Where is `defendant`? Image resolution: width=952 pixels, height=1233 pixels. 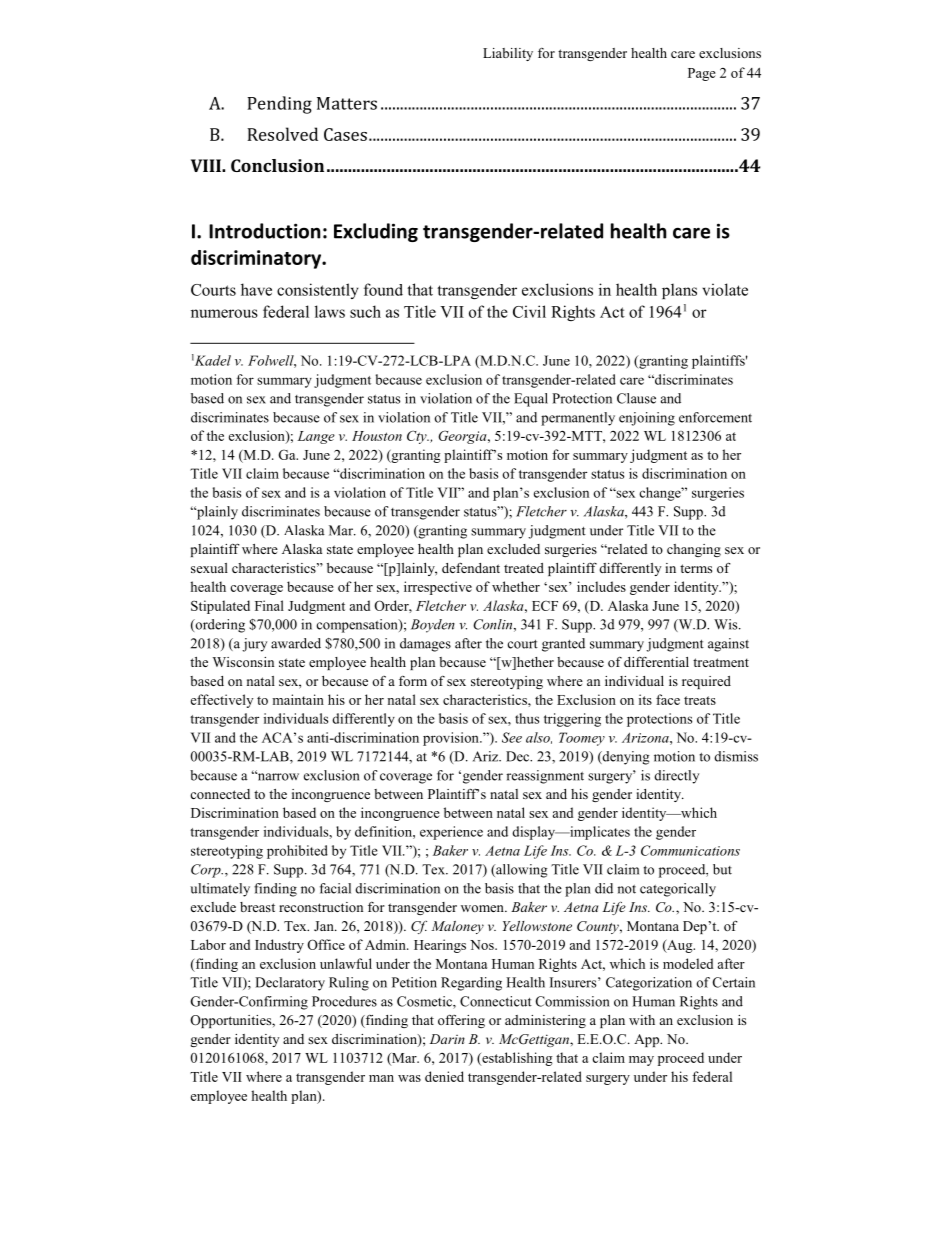
defendant is located at coordinates (471, 568).
